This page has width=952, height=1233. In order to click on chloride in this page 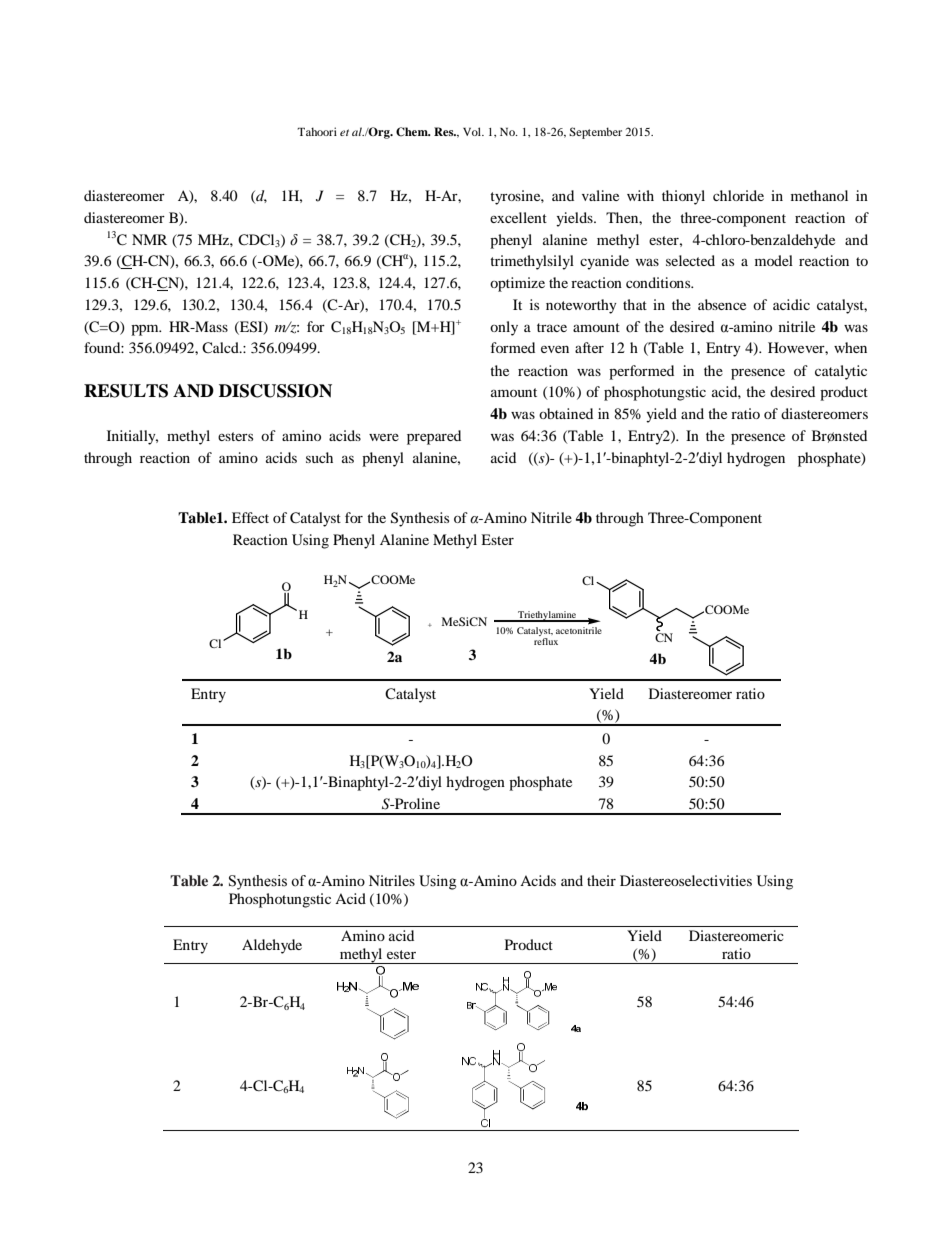, I will do `click(738, 195)`.
